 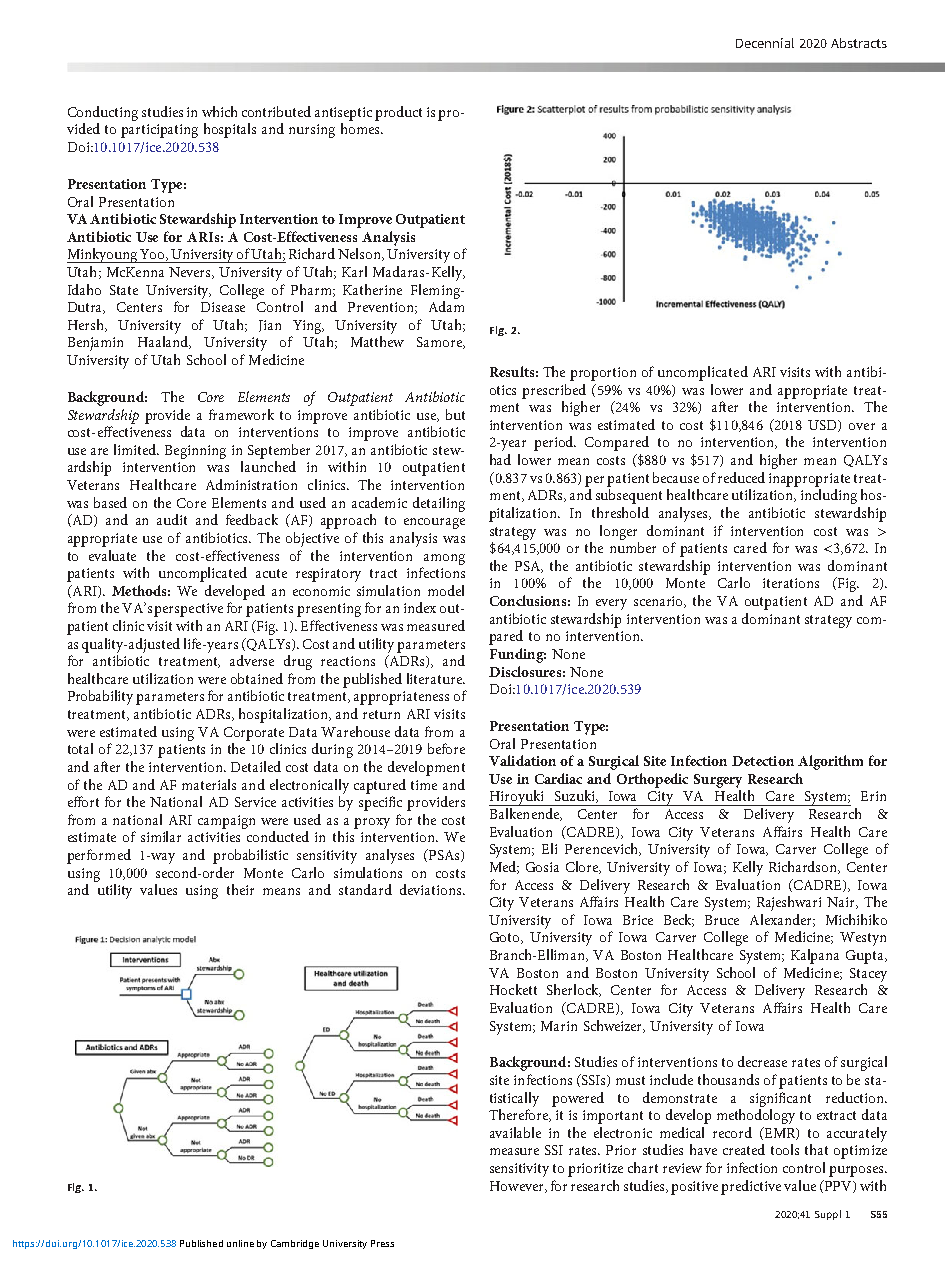 What do you see at coordinates (240, 1243) in the image?
I see `online` at bounding box center [240, 1243].
